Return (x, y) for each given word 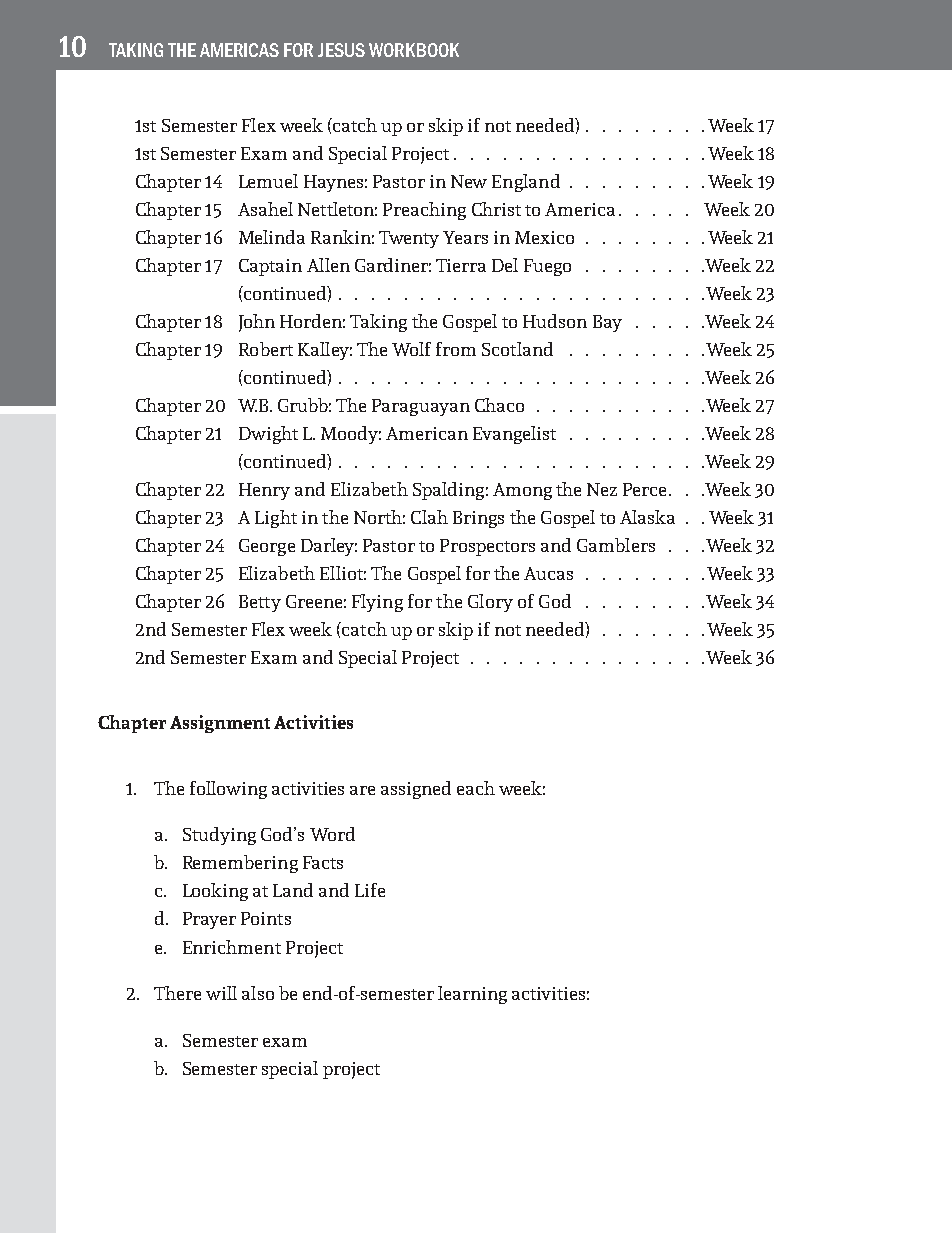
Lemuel (268, 181)
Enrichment (232, 947)
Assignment (220, 724)
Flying (377, 603)
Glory (490, 603)
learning (472, 995)
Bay (607, 323)
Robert (266, 349)
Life (370, 890)
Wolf (411, 349)
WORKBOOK (414, 50)
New (469, 181)
